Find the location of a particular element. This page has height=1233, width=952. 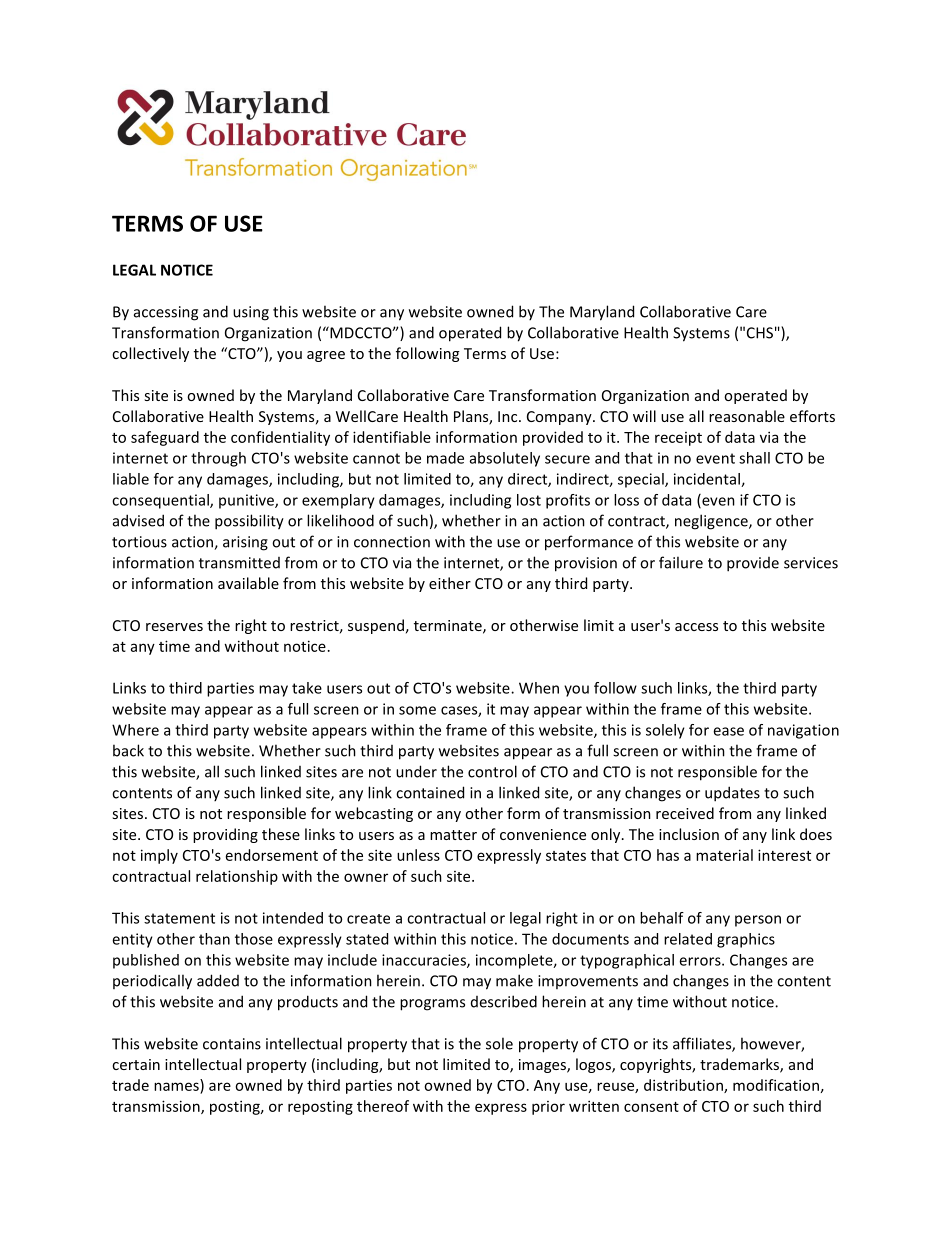

reasonable is located at coordinates (747, 416).
